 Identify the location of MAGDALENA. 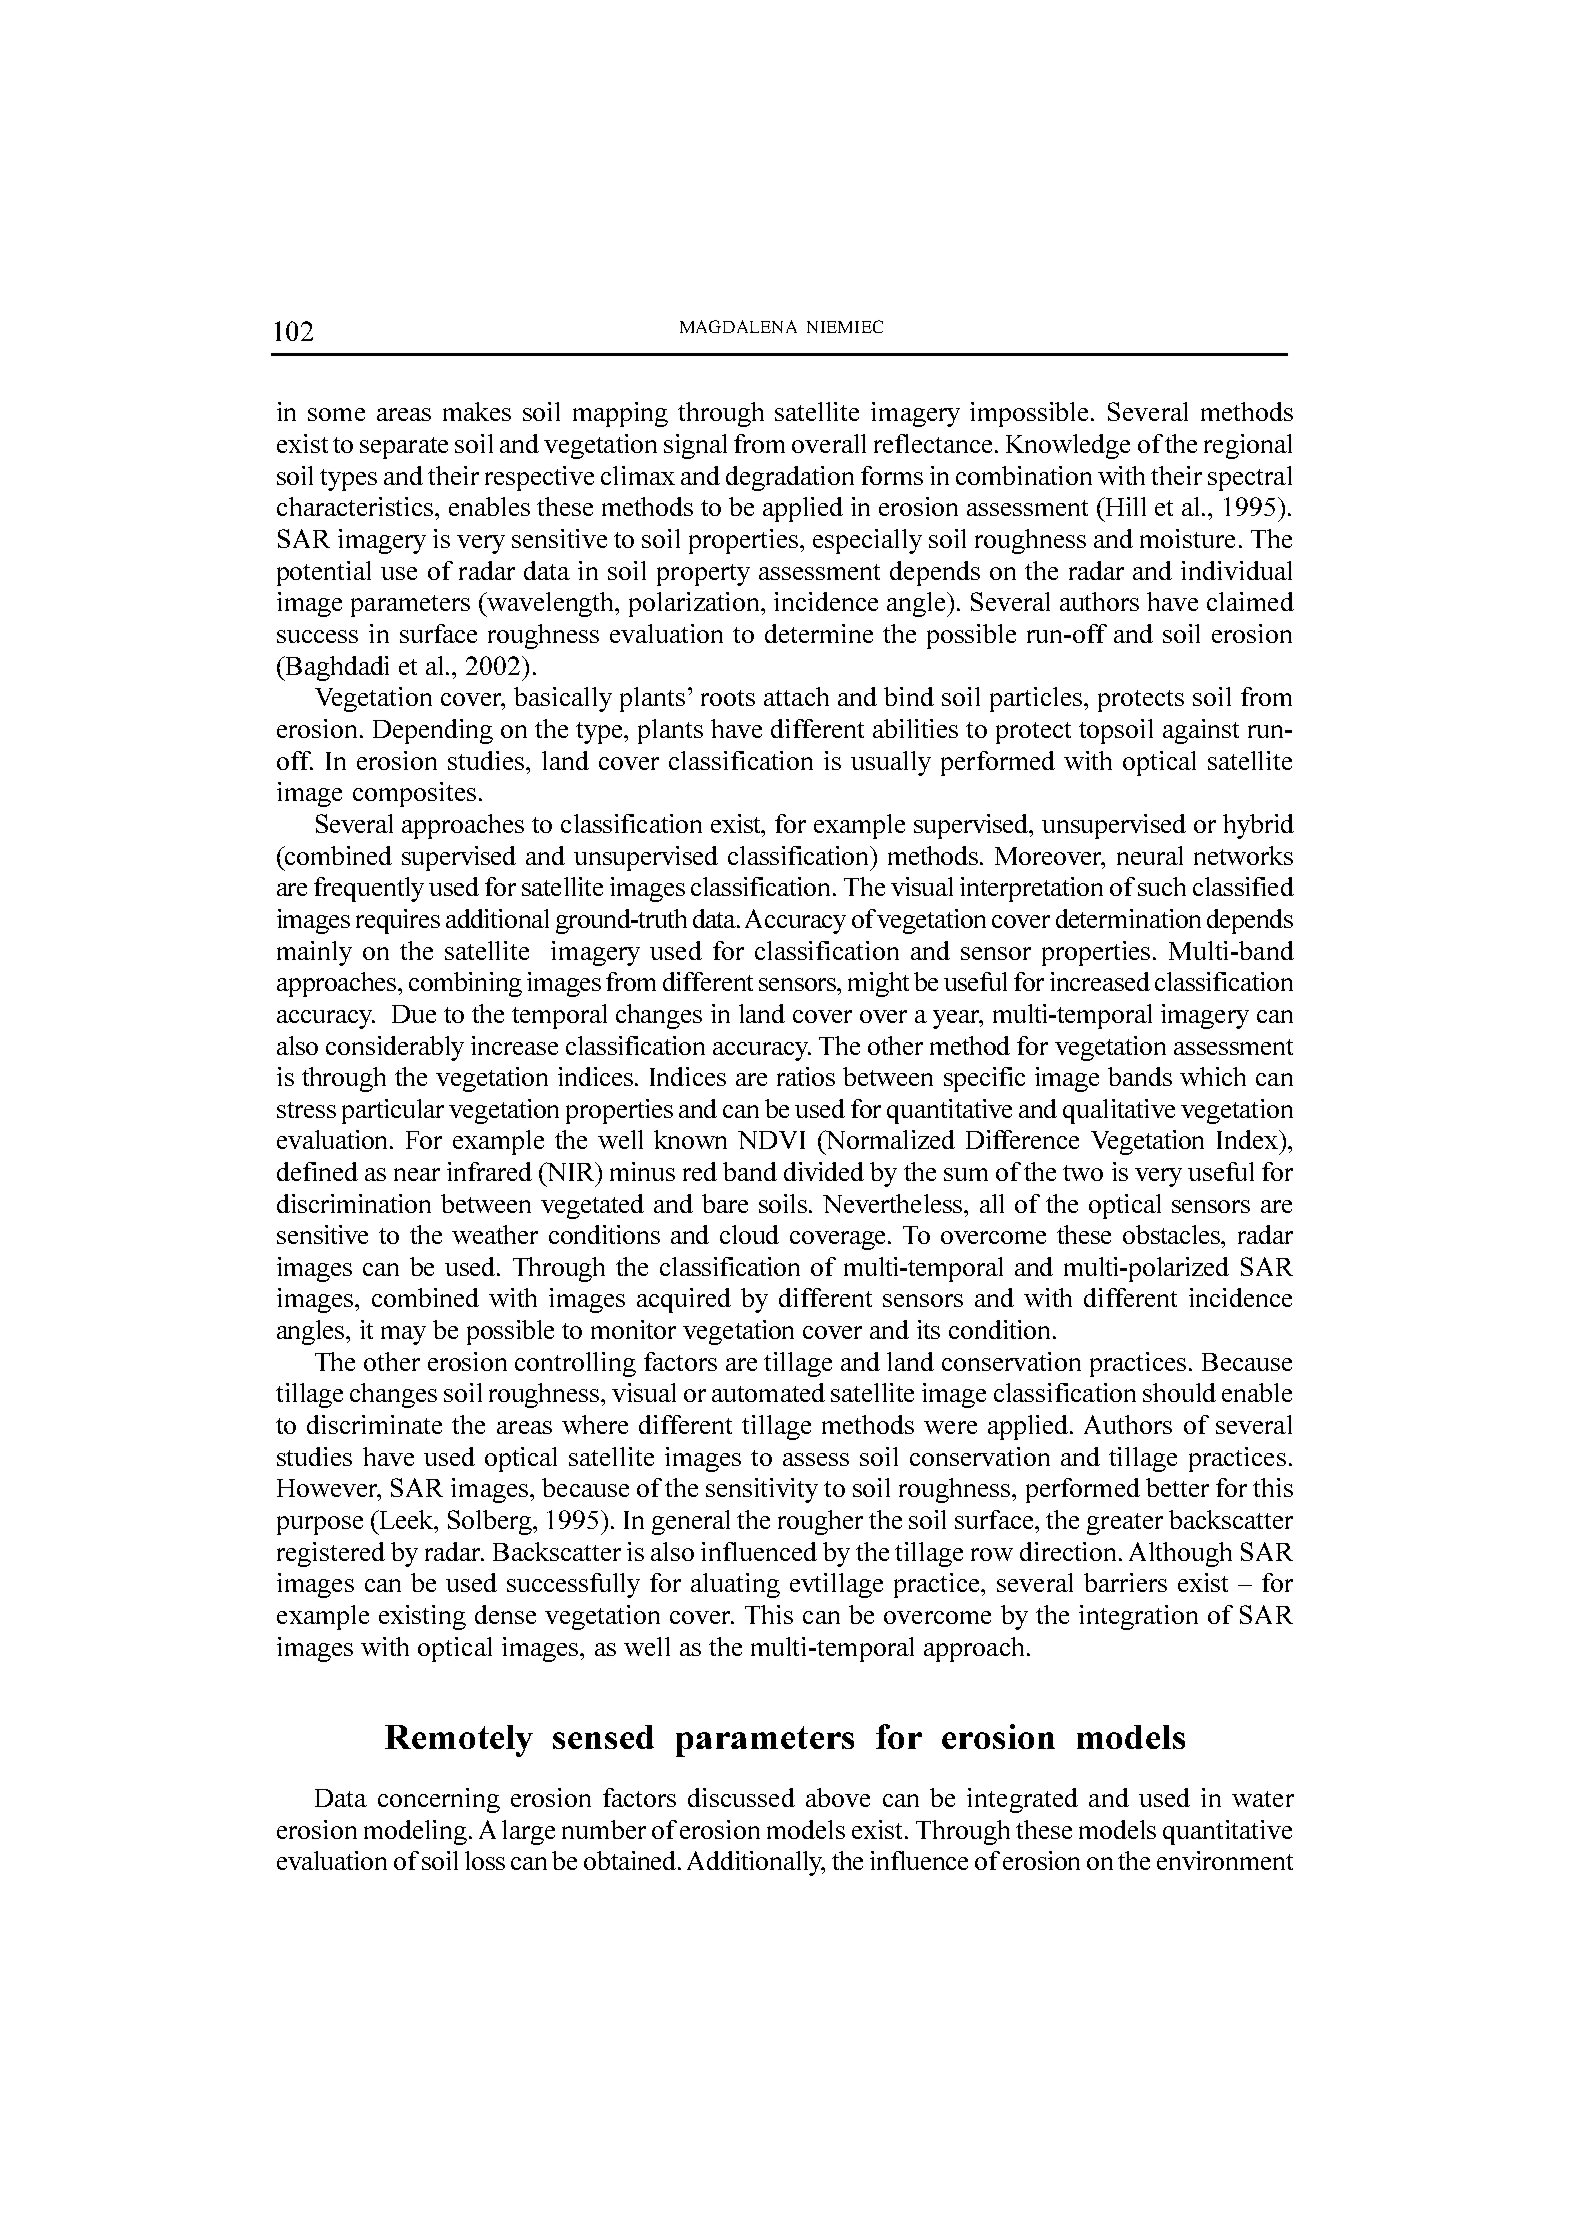
(738, 326).
